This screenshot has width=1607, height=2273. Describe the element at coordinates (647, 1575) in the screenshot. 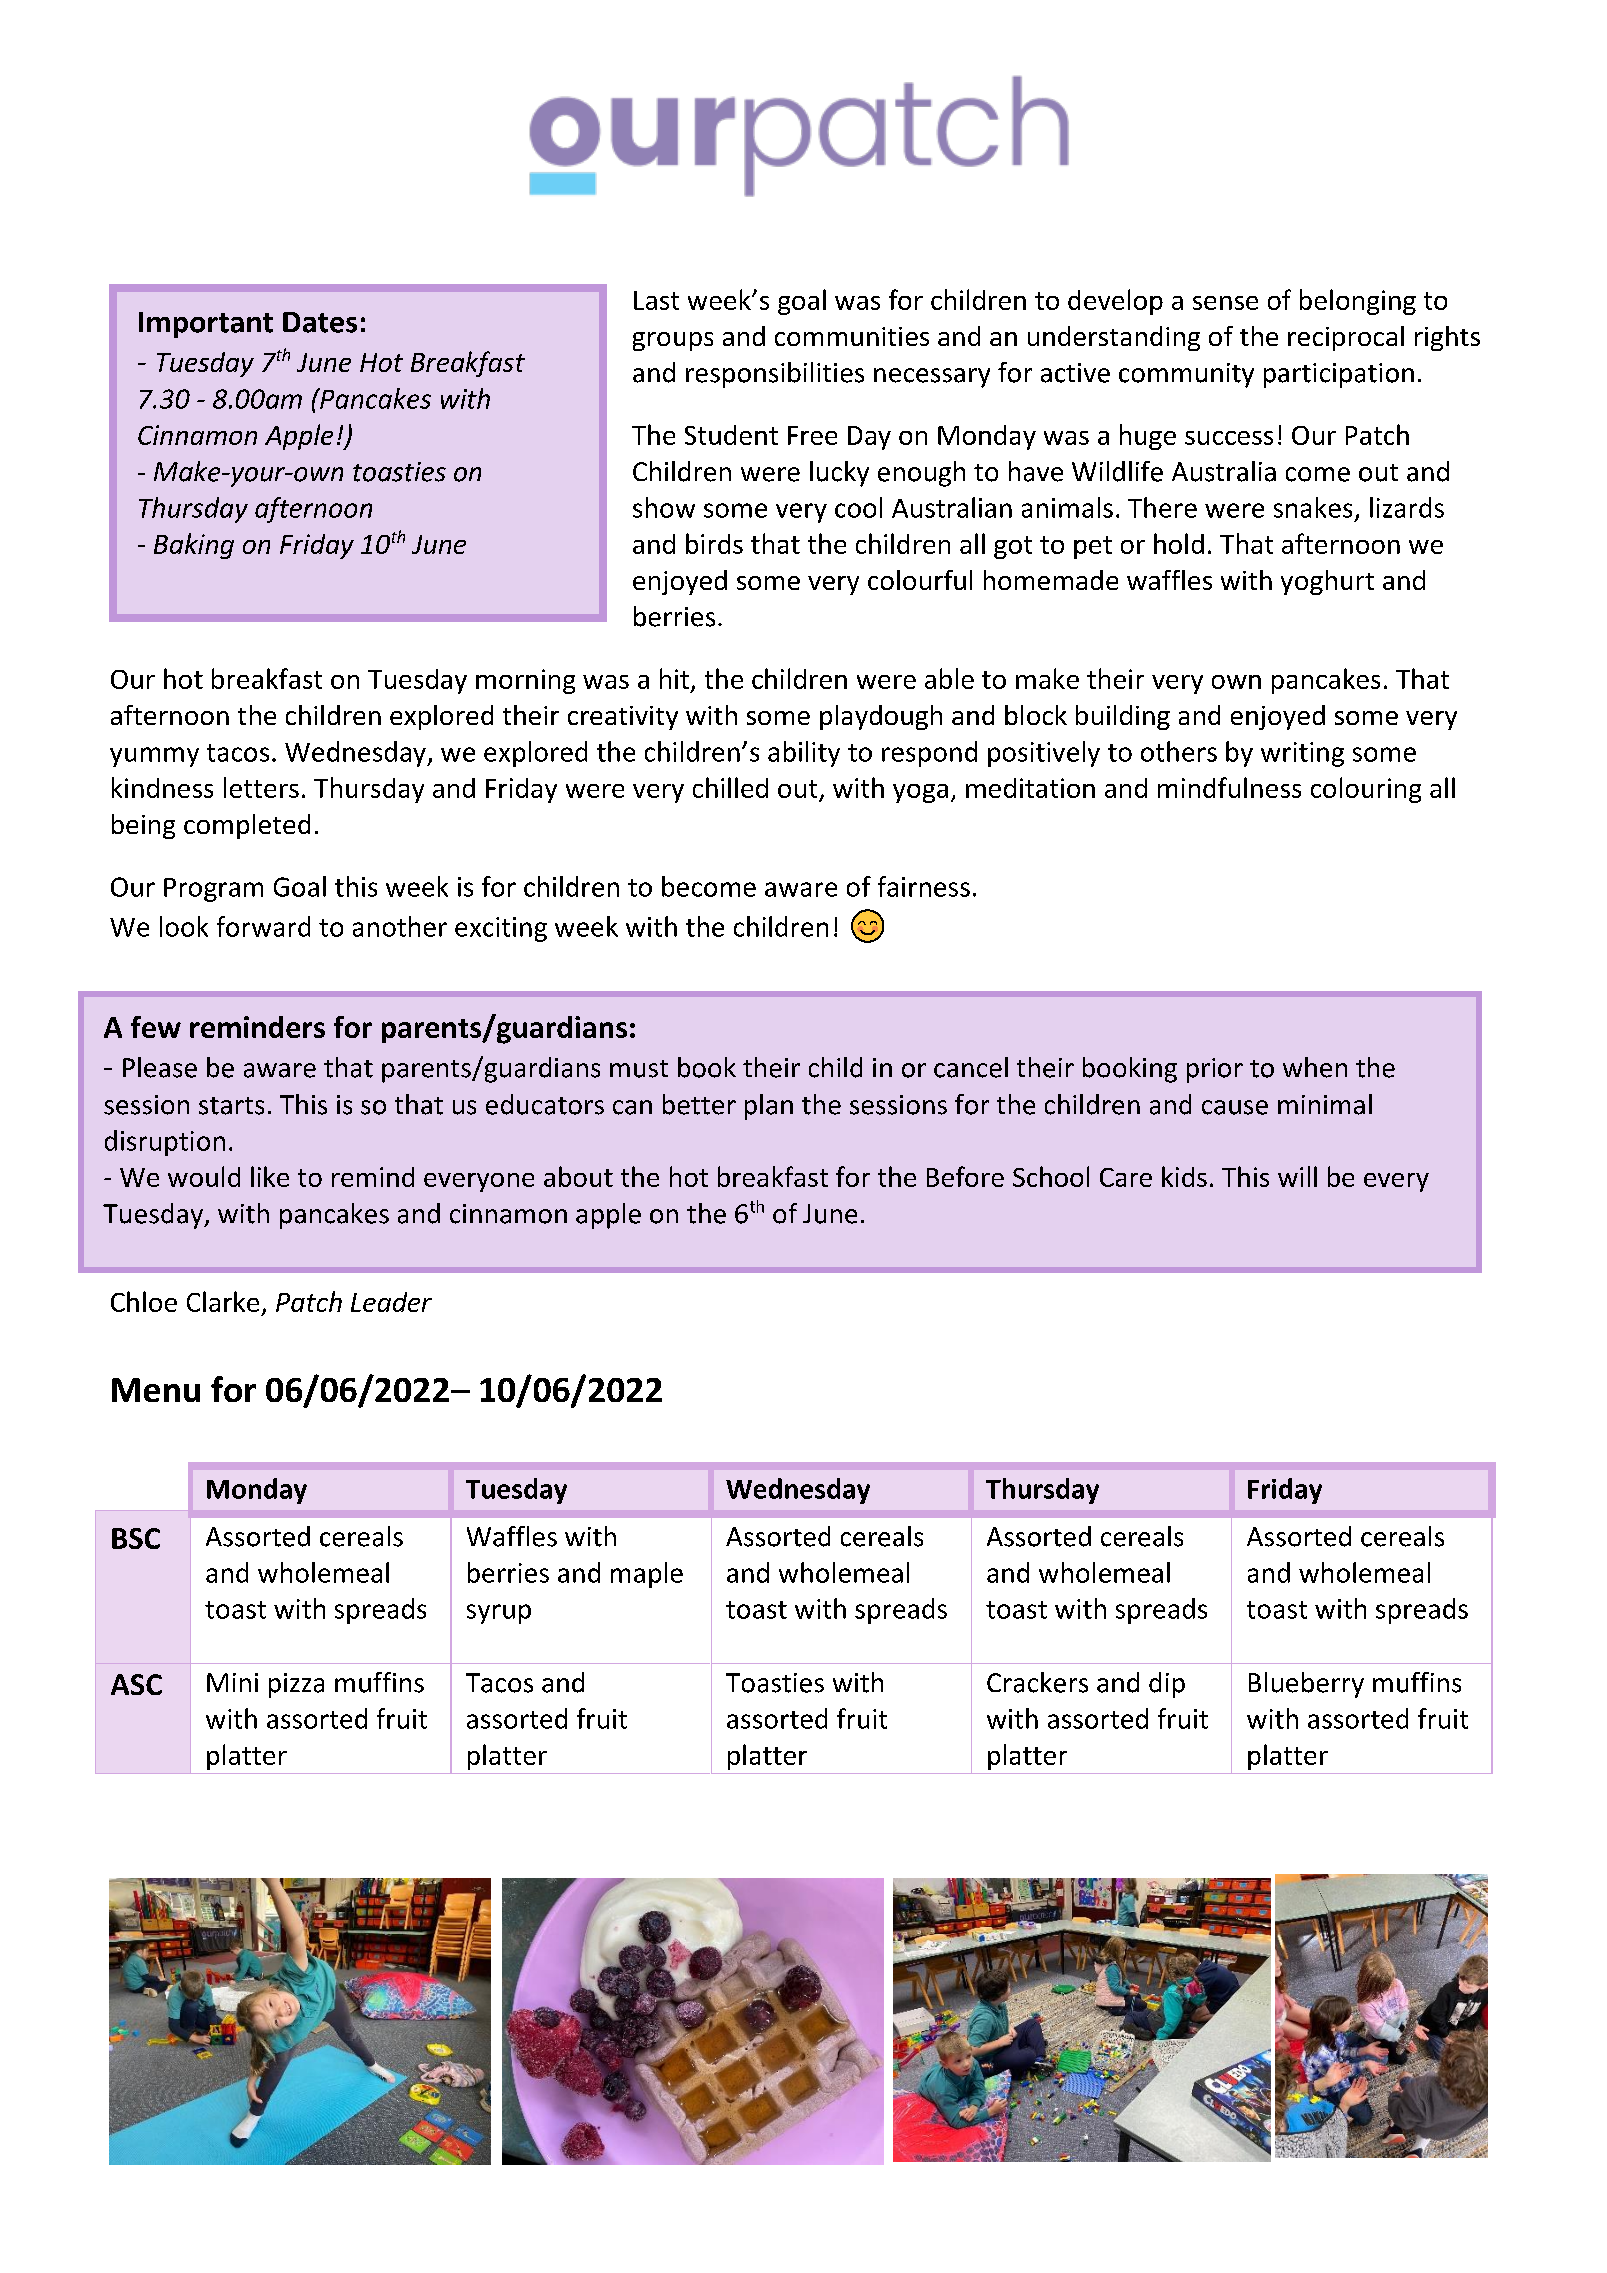

I see `maple` at that location.
